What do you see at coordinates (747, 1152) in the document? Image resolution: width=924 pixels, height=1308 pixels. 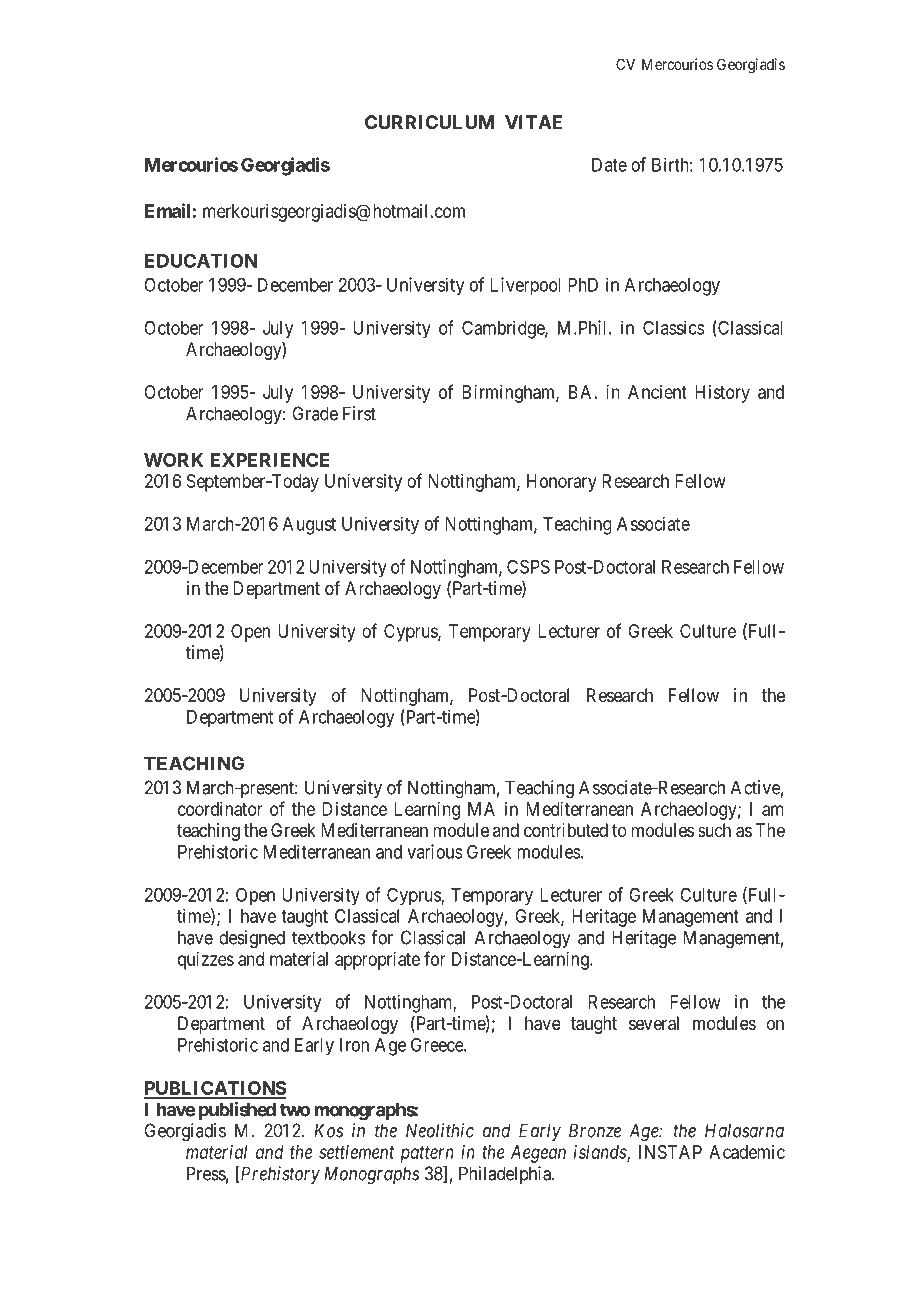 I see `Academic` at bounding box center [747, 1152].
